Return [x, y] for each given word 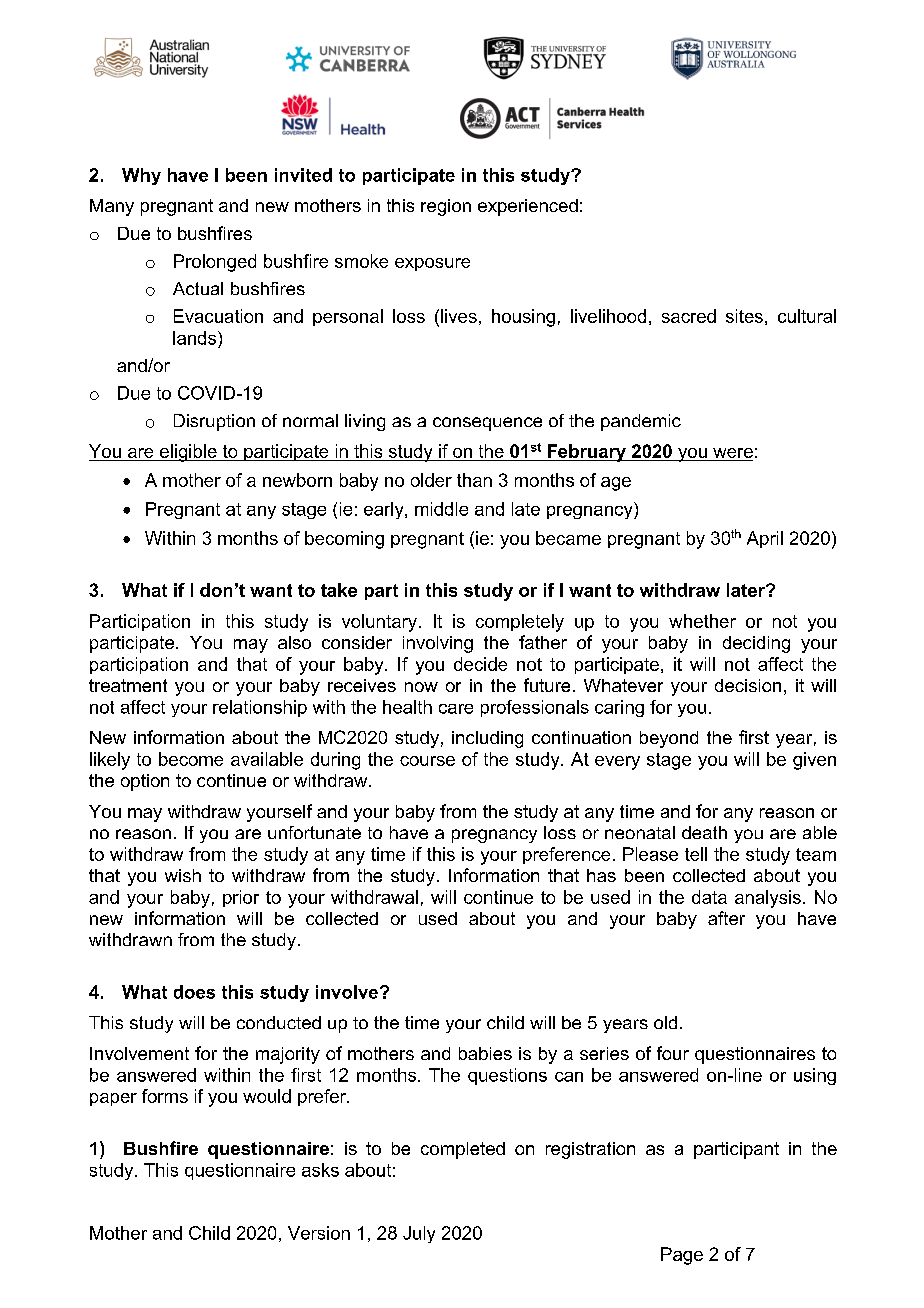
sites [744, 316]
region [446, 207]
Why [141, 176]
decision [748, 685]
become [191, 759]
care [456, 709]
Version [319, 1233]
